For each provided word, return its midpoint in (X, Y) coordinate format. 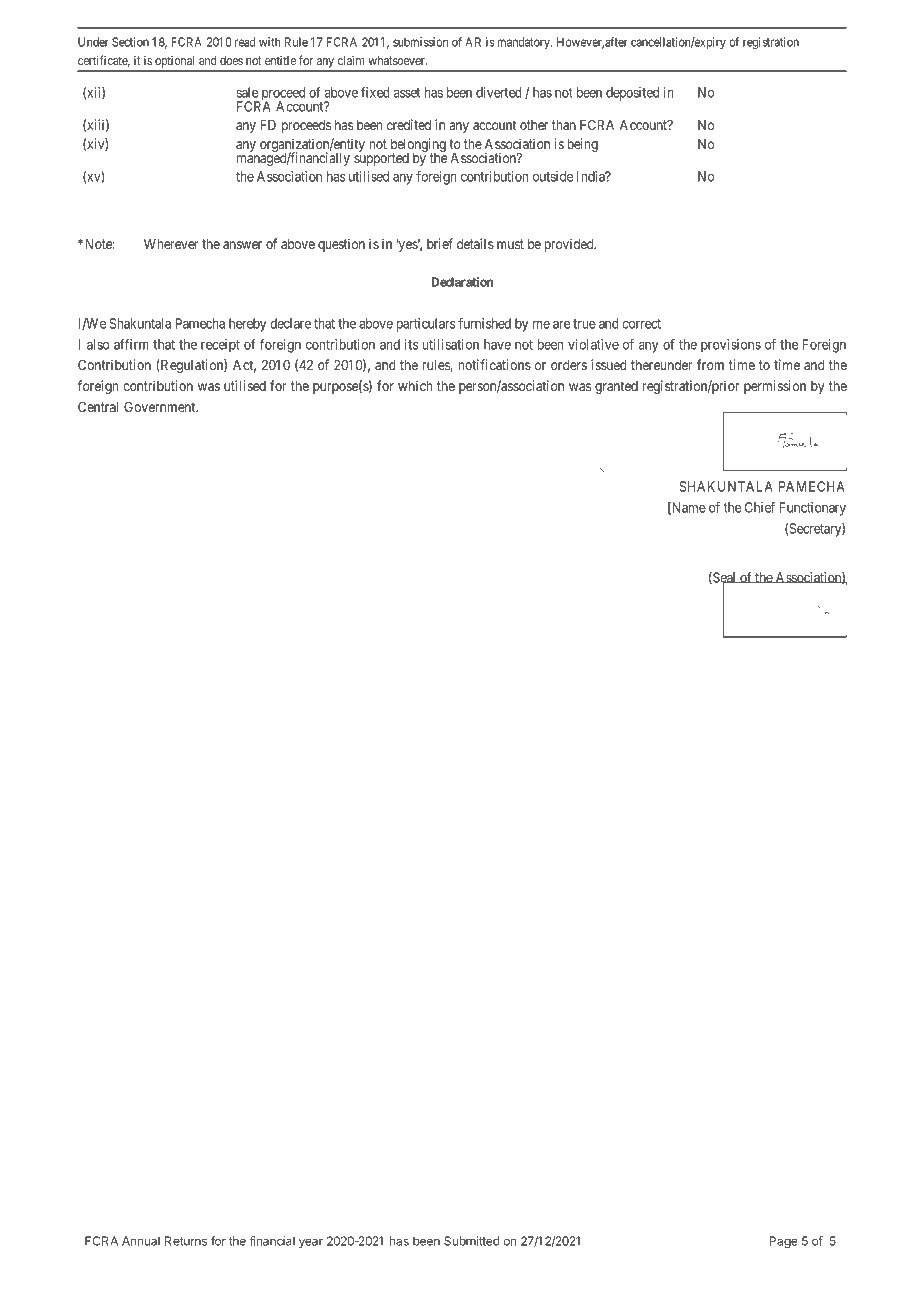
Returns (186, 1241)
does (231, 60)
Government (161, 406)
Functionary (813, 509)
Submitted (472, 1241)
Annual (141, 1241)
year (311, 1243)
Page (783, 1242)
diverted (499, 92)
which (415, 385)
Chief (760, 507)
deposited (632, 94)
